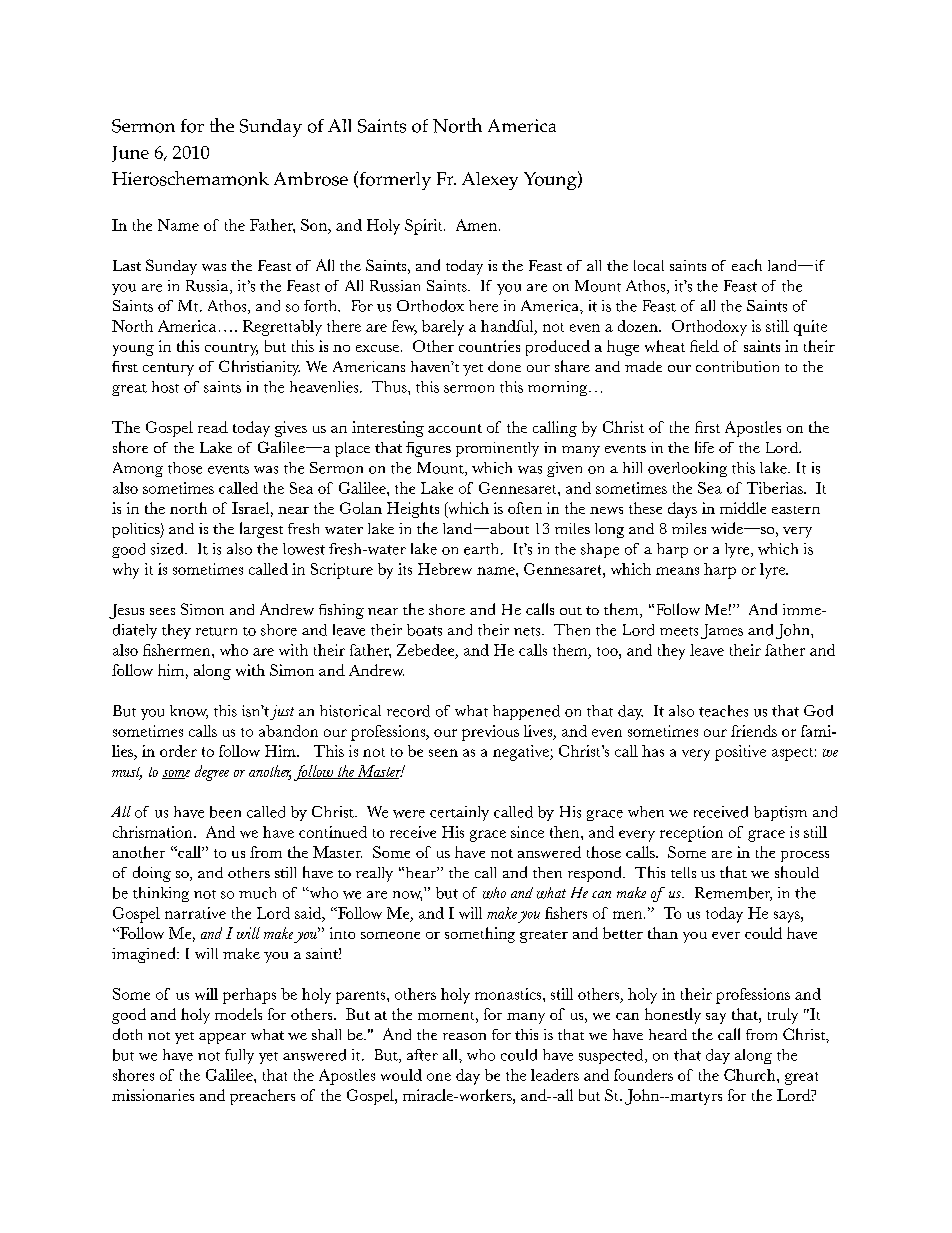 The width and height of the screenshot is (952, 1233). I want to click on June, so click(130, 154).
